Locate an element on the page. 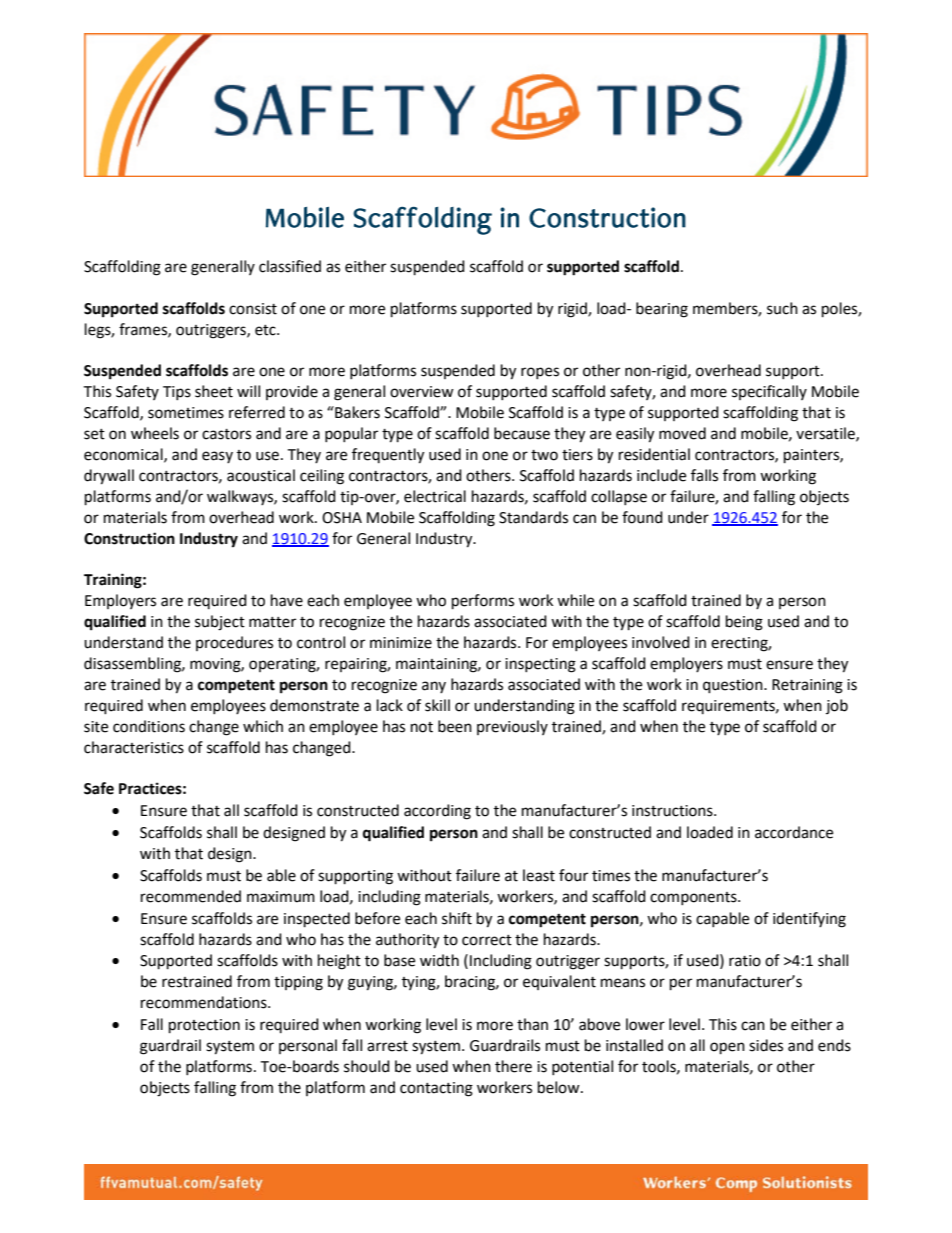 The width and height of the page is (952, 1233). there is located at coordinates (513, 1066).
